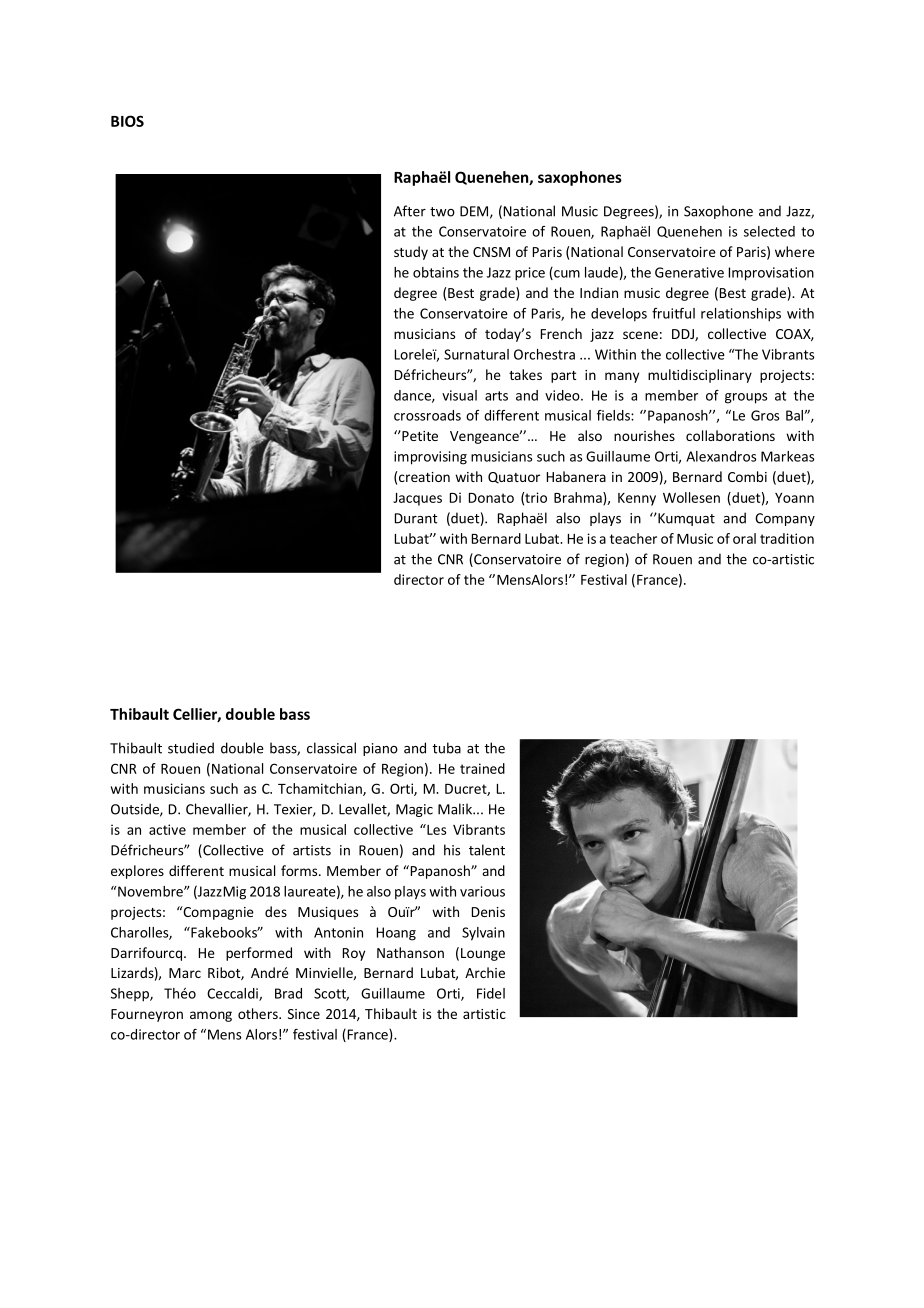 The image size is (924, 1308). What do you see at coordinates (191, 748) in the screenshot?
I see `studied` at bounding box center [191, 748].
